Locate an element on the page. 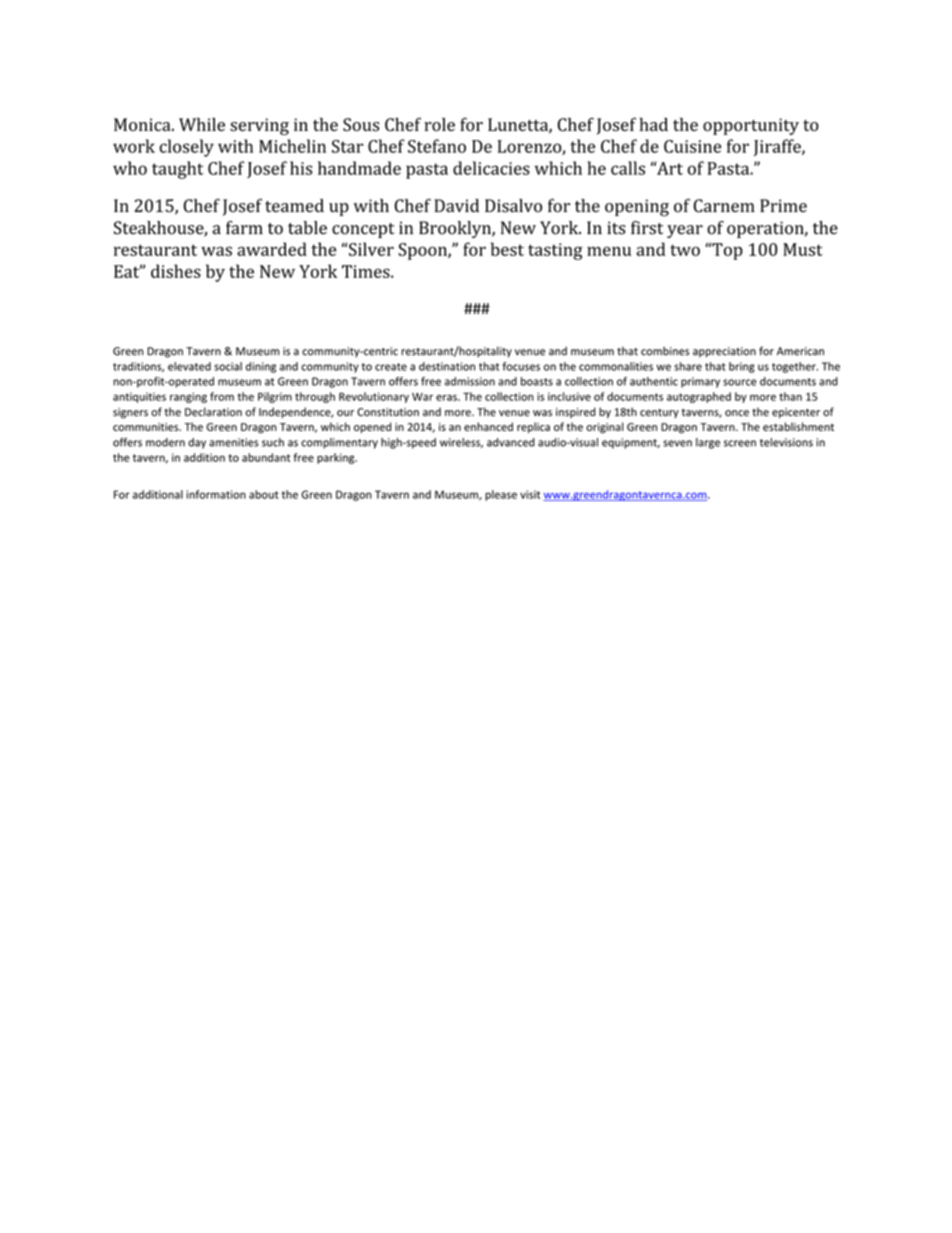 The height and width of the image is (1233, 952). appreciation is located at coordinates (724, 352).
